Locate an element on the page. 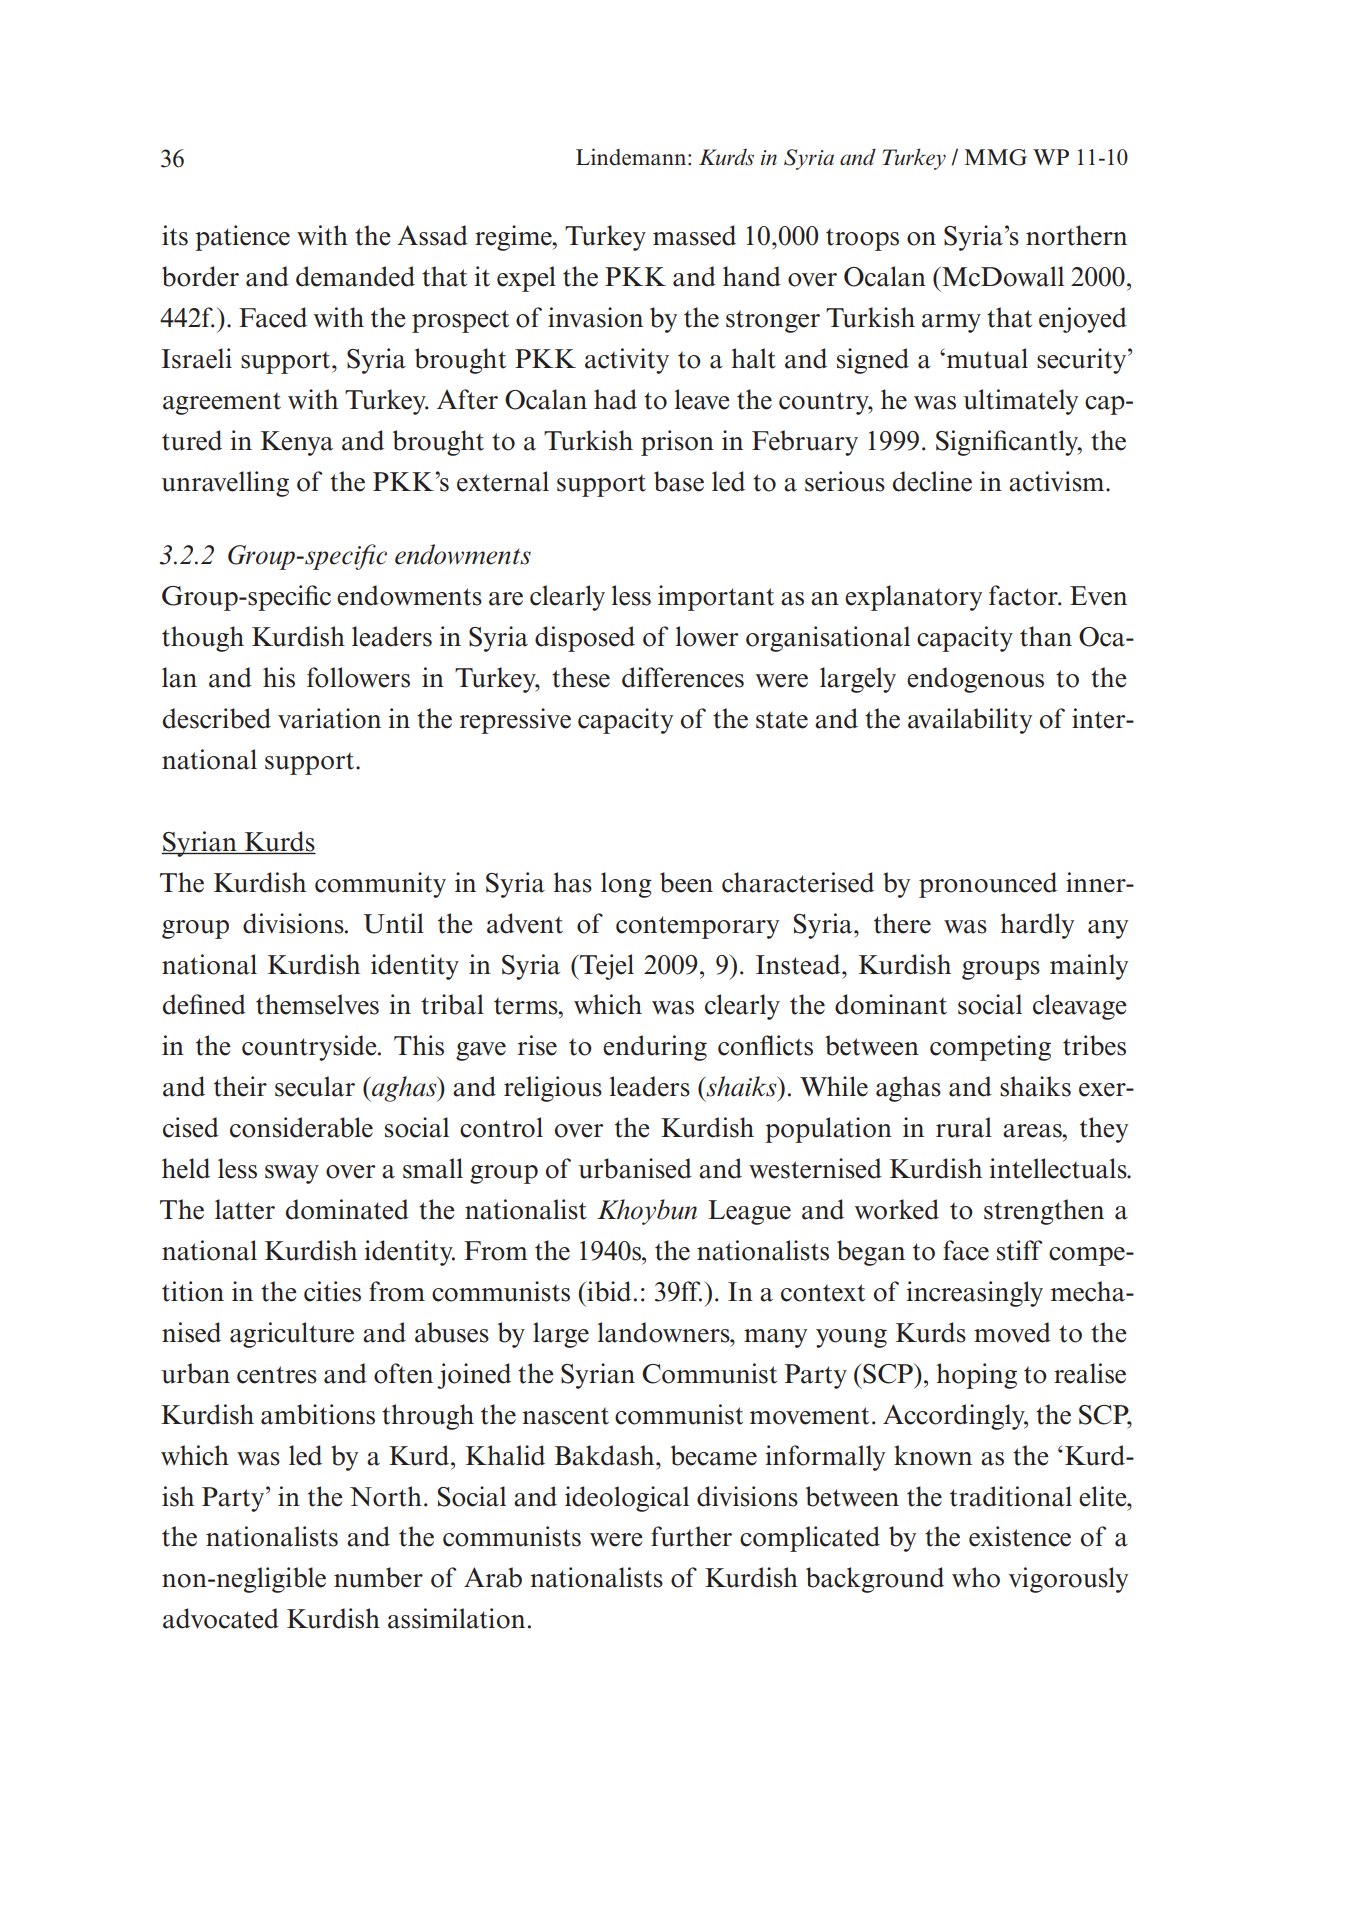  MMG is located at coordinates (996, 157).
